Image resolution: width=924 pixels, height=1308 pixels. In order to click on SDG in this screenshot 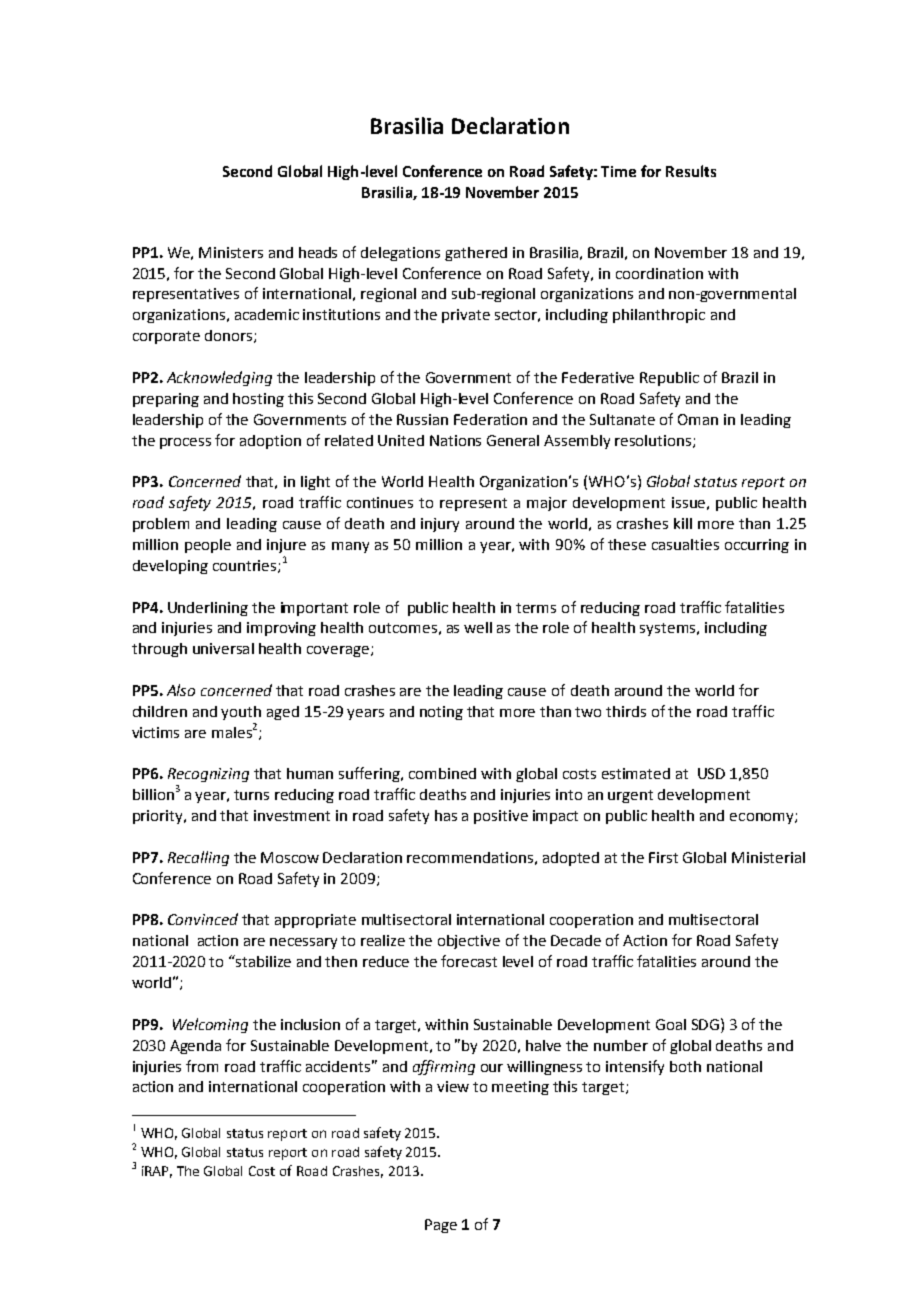, I will do `click(705, 1024)`.
